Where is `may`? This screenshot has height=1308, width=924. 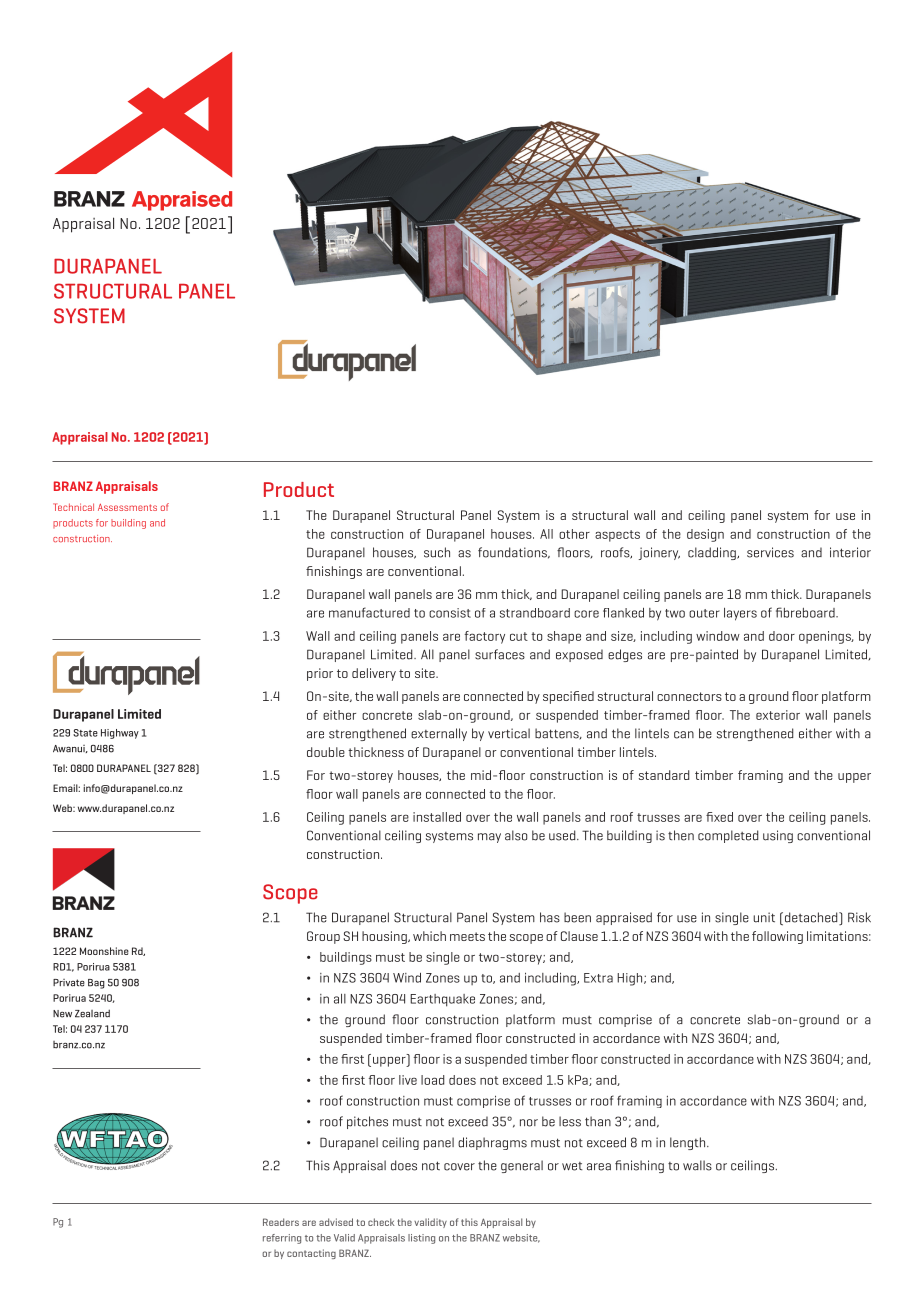
may is located at coordinates (489, 838).
